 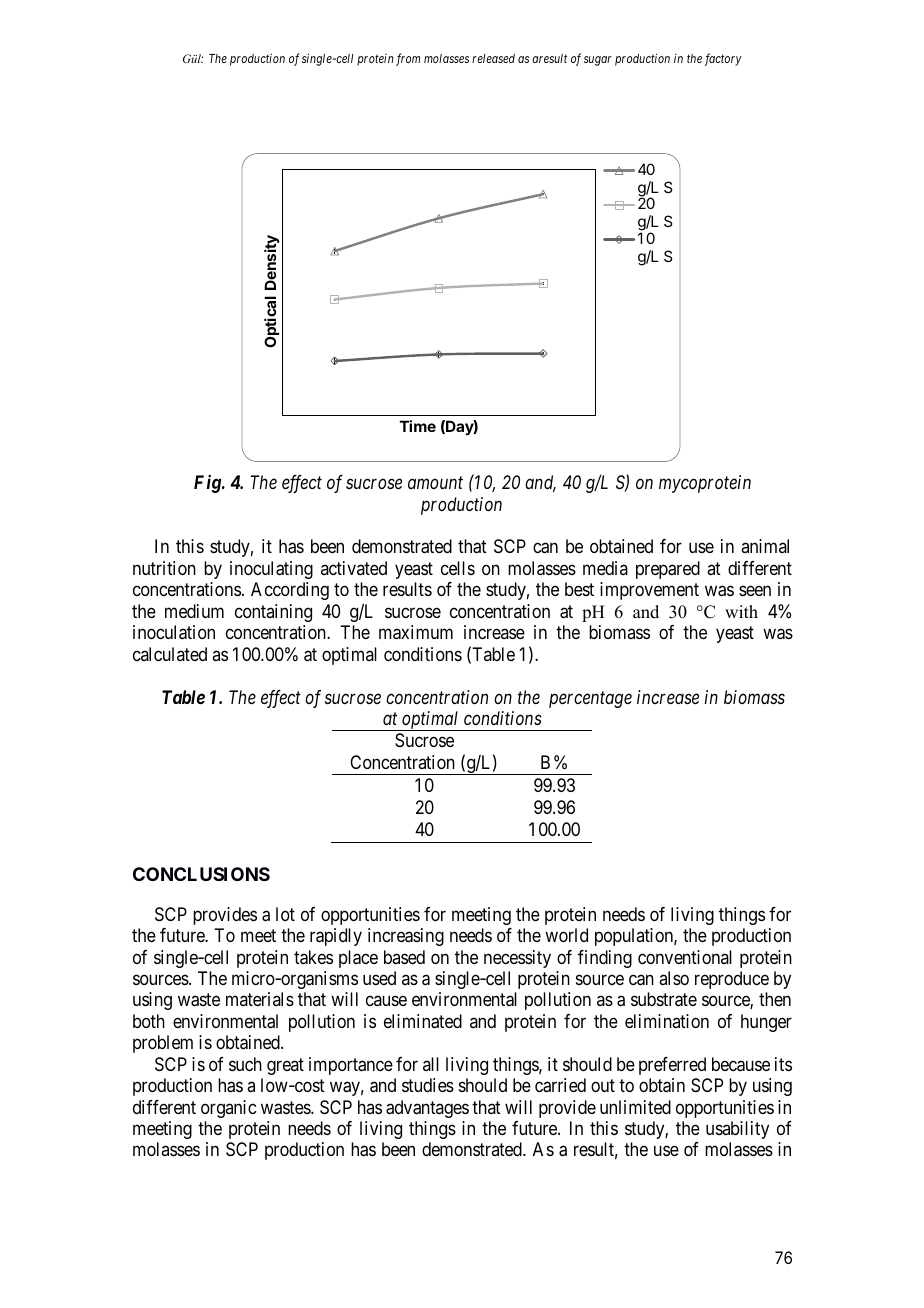 I want to click on Fig, so click(x=208, y=484).
